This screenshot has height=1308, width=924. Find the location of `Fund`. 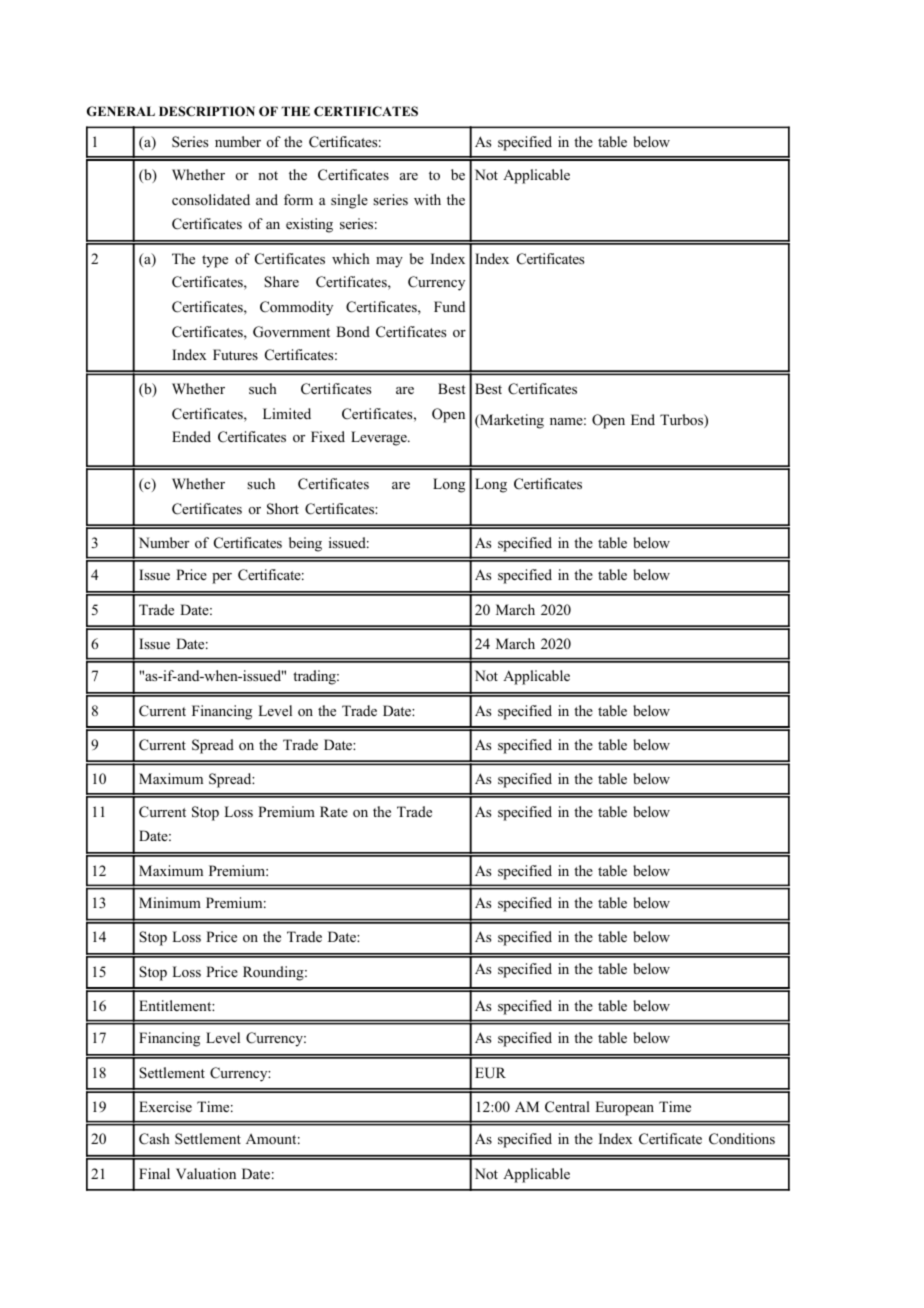

Fund is located at coordinates (449, 306).
